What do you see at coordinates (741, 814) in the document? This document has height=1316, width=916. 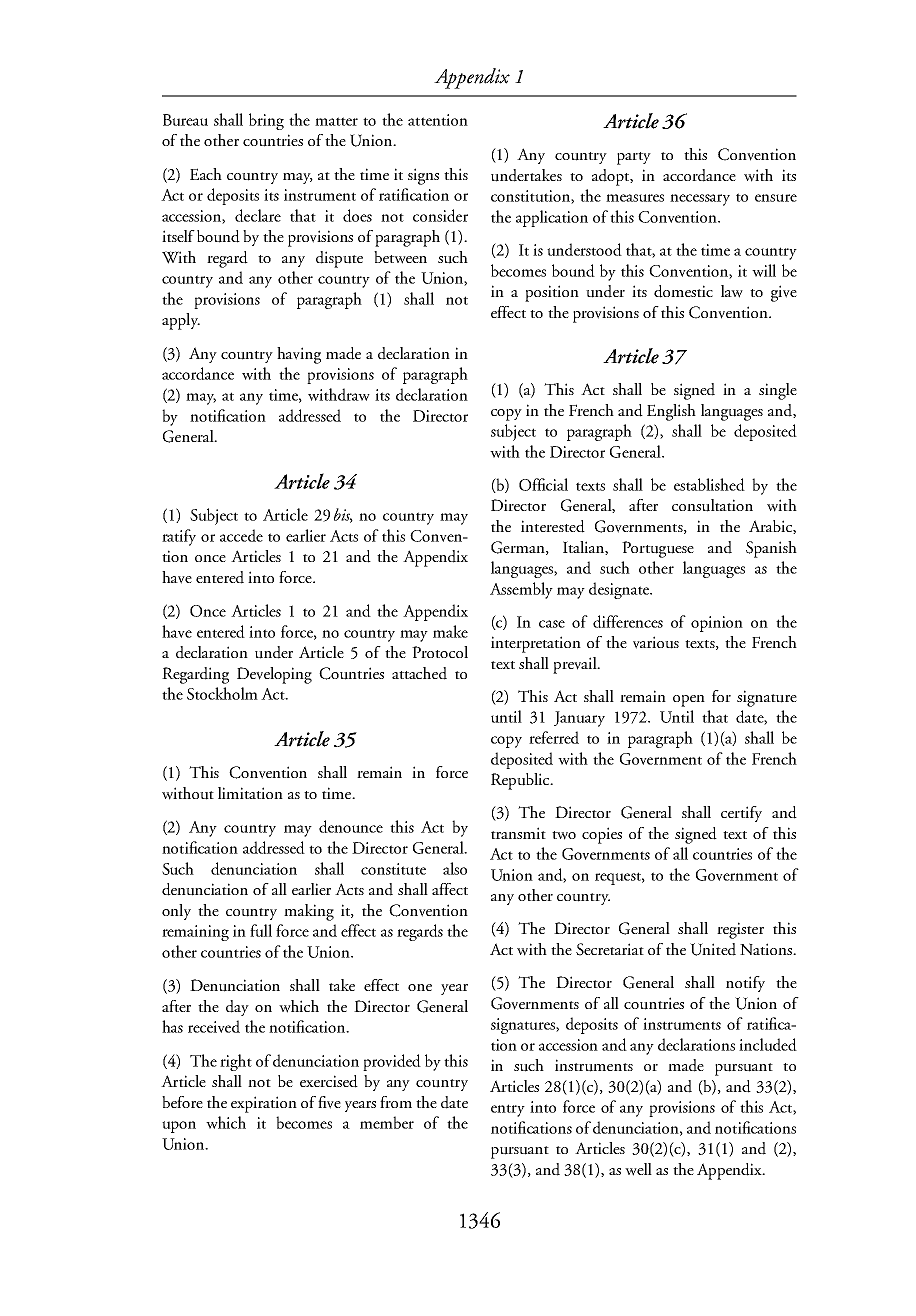 I see `certify` at bounding box center [741, 814].
